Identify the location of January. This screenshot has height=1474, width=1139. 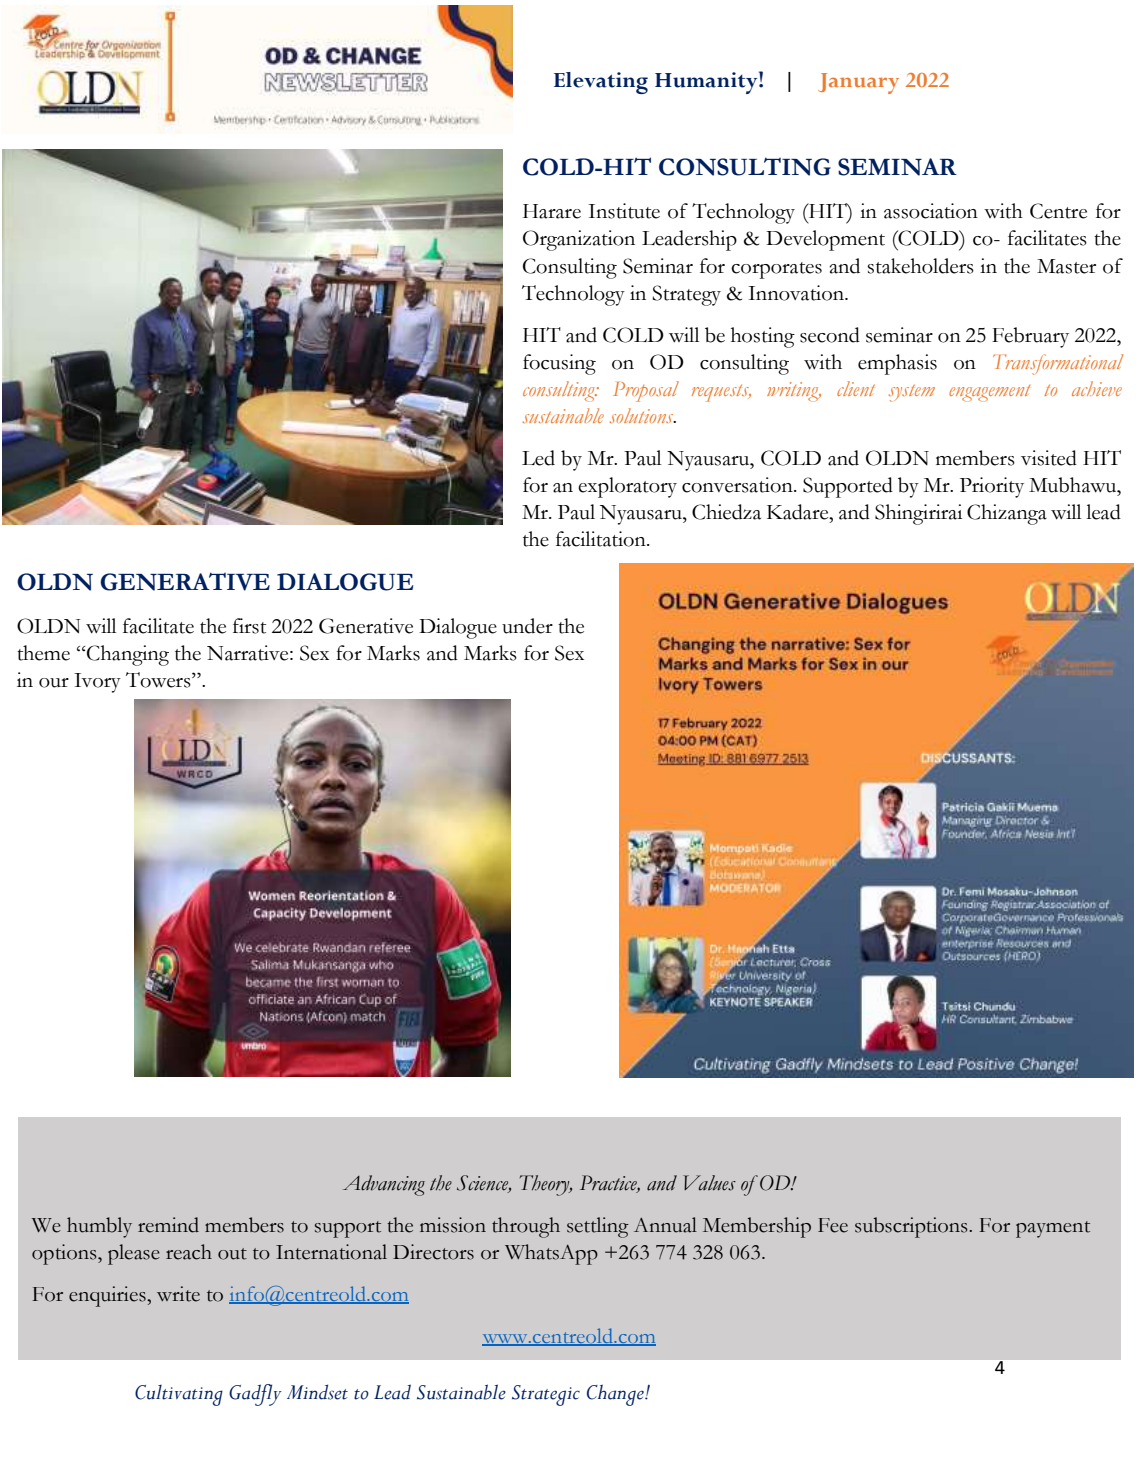
(858, 83).
